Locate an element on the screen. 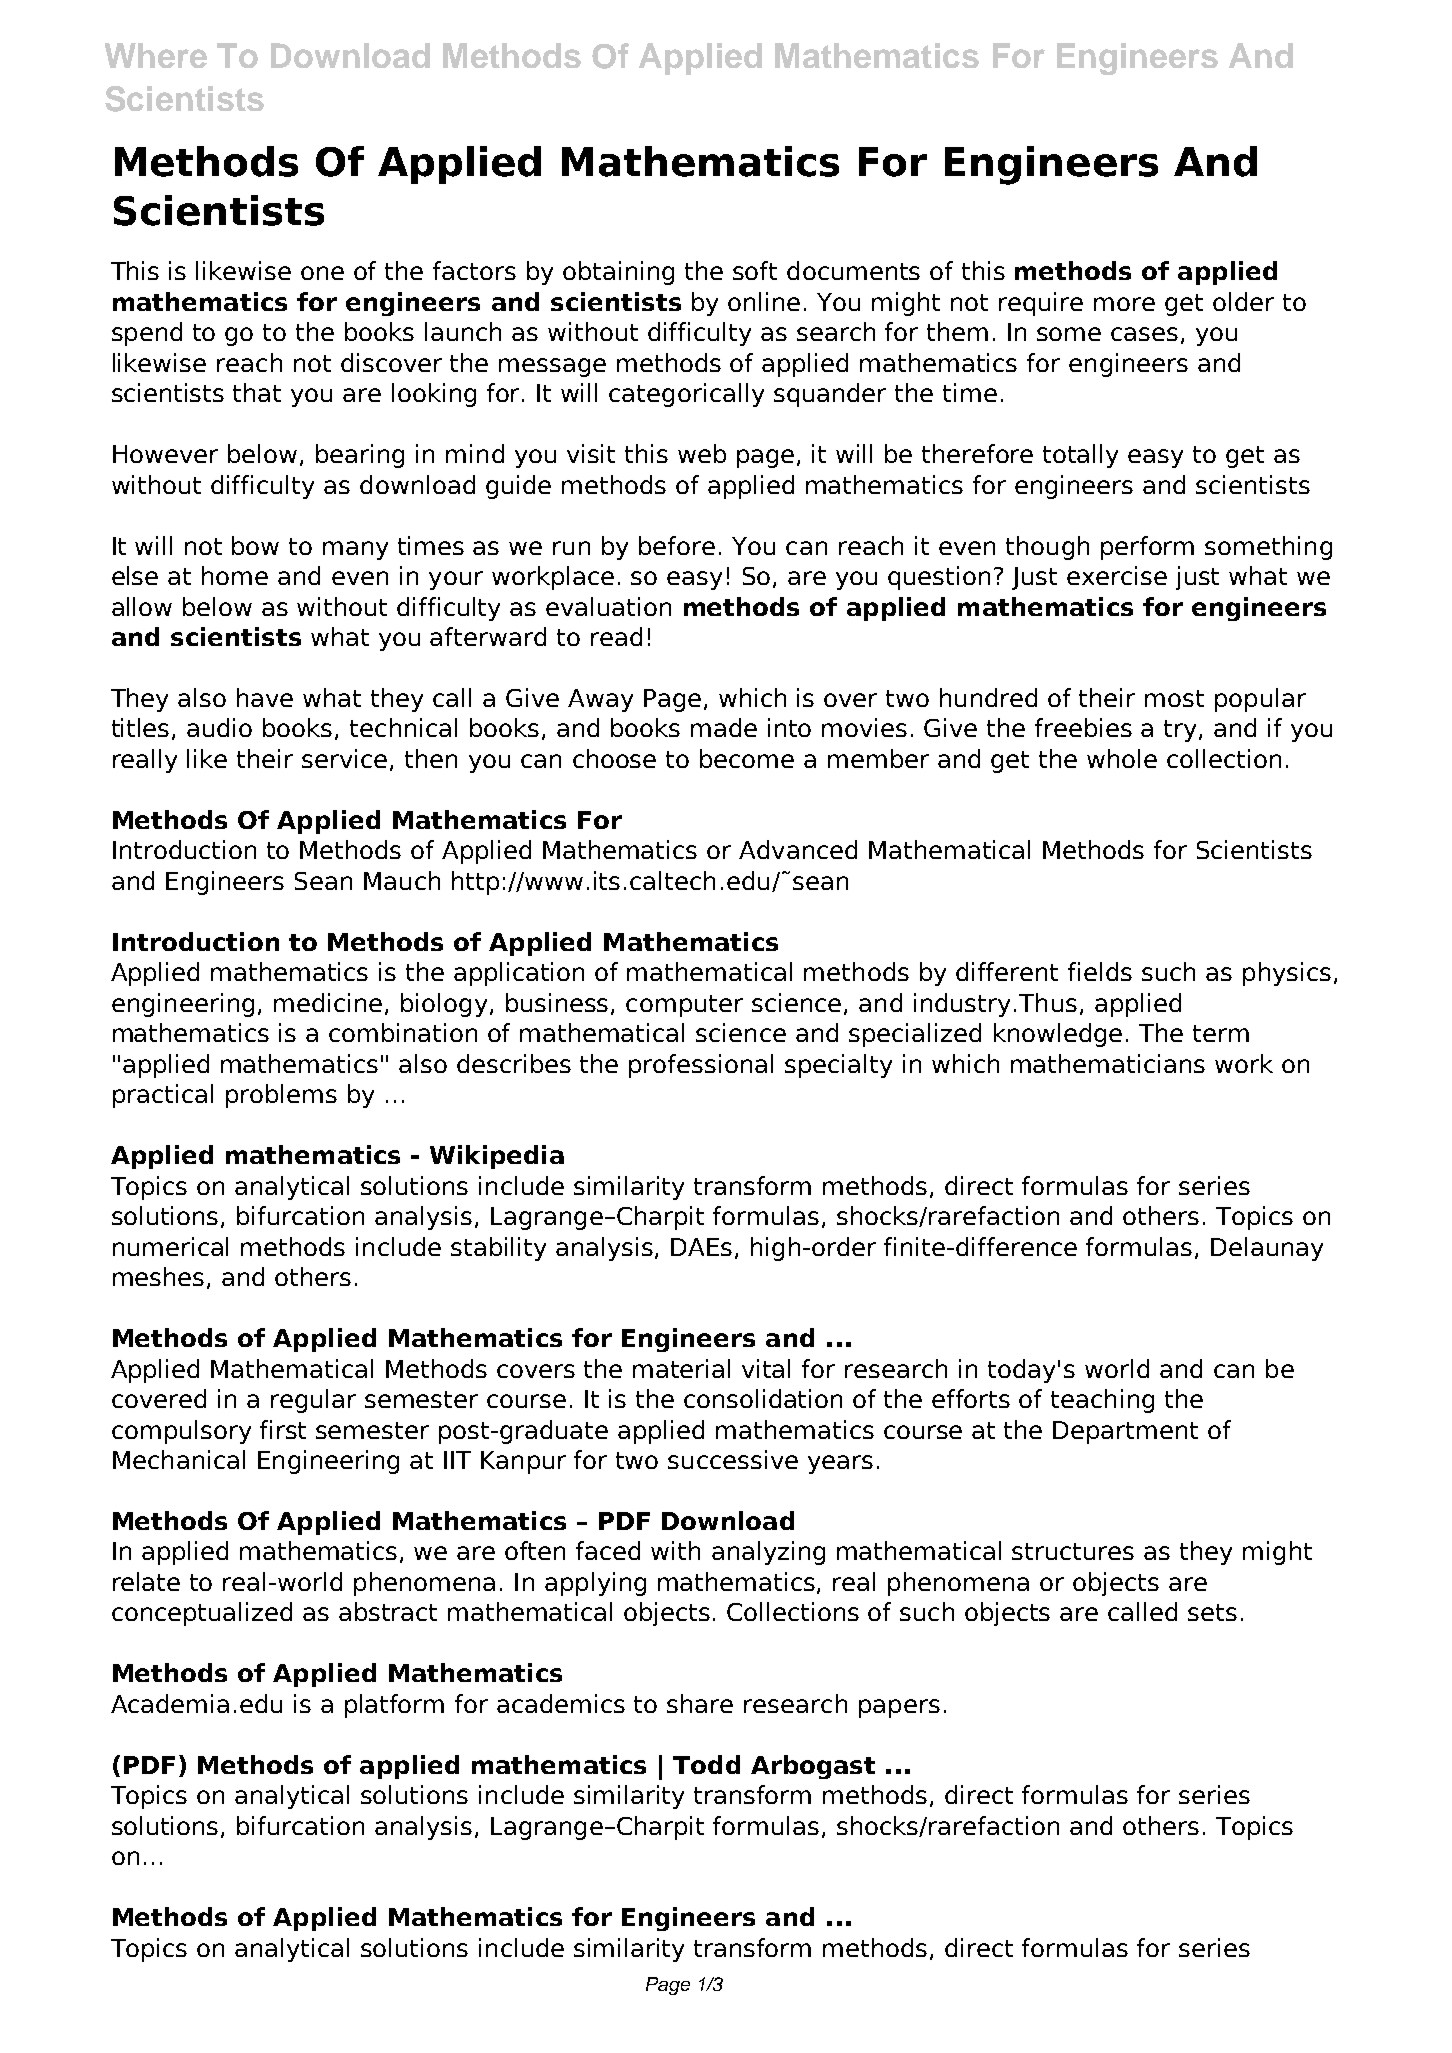 Image resolution: width=1452 pixels, height=2053 pixels. that is located at coordinates (257, 392).
